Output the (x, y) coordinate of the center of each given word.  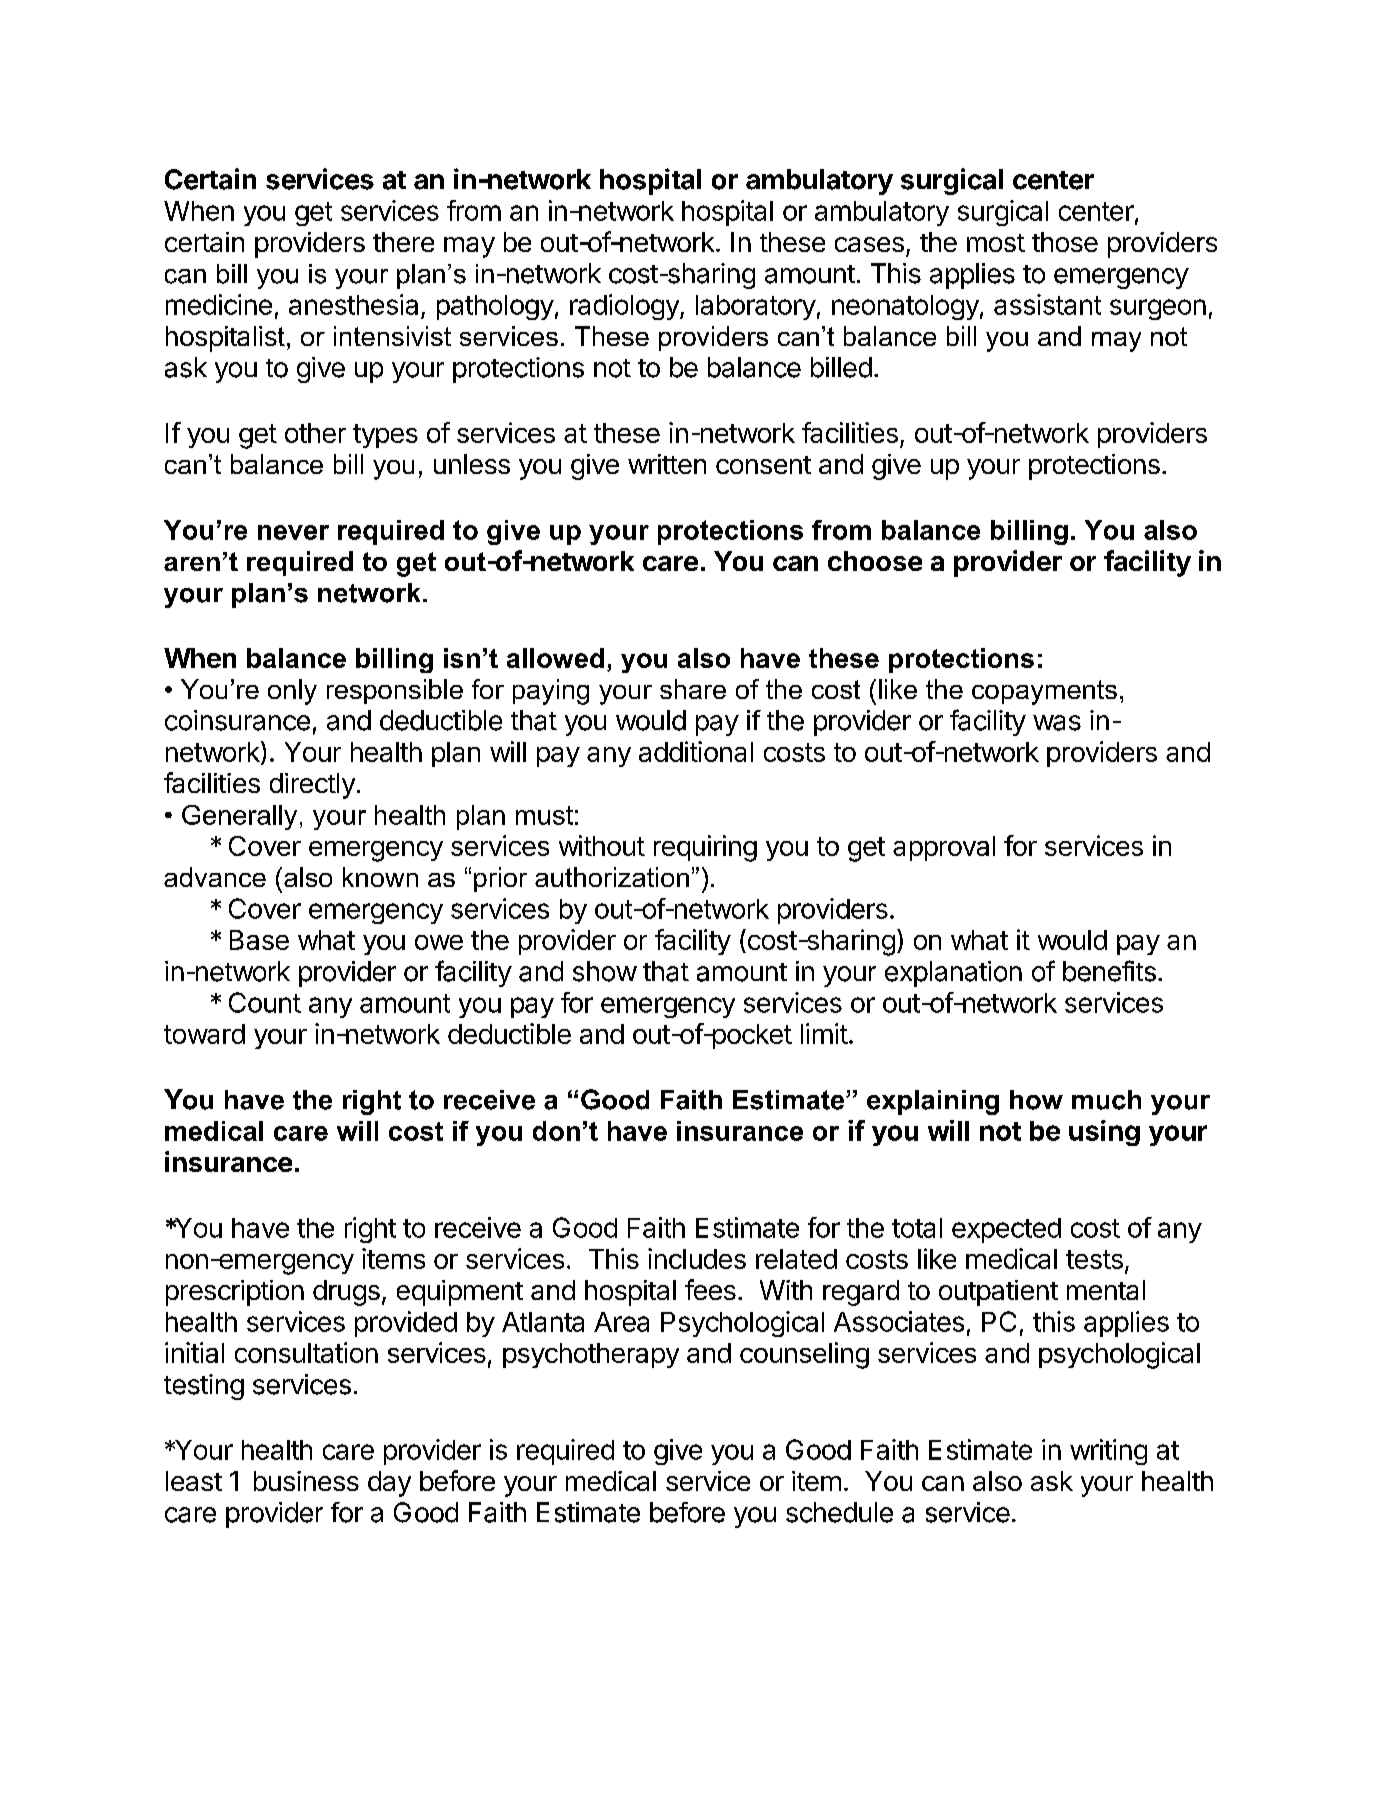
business (306, 1481)
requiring (705, 848)
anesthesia (353, 304)
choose (875, 561)
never (293, 532)
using (1104, 1133)
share (693, 689)
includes (697, 1258)
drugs (346, 1293)
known (380, 877)
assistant (1047, 304)
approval (944, 848)
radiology (625, 307)
